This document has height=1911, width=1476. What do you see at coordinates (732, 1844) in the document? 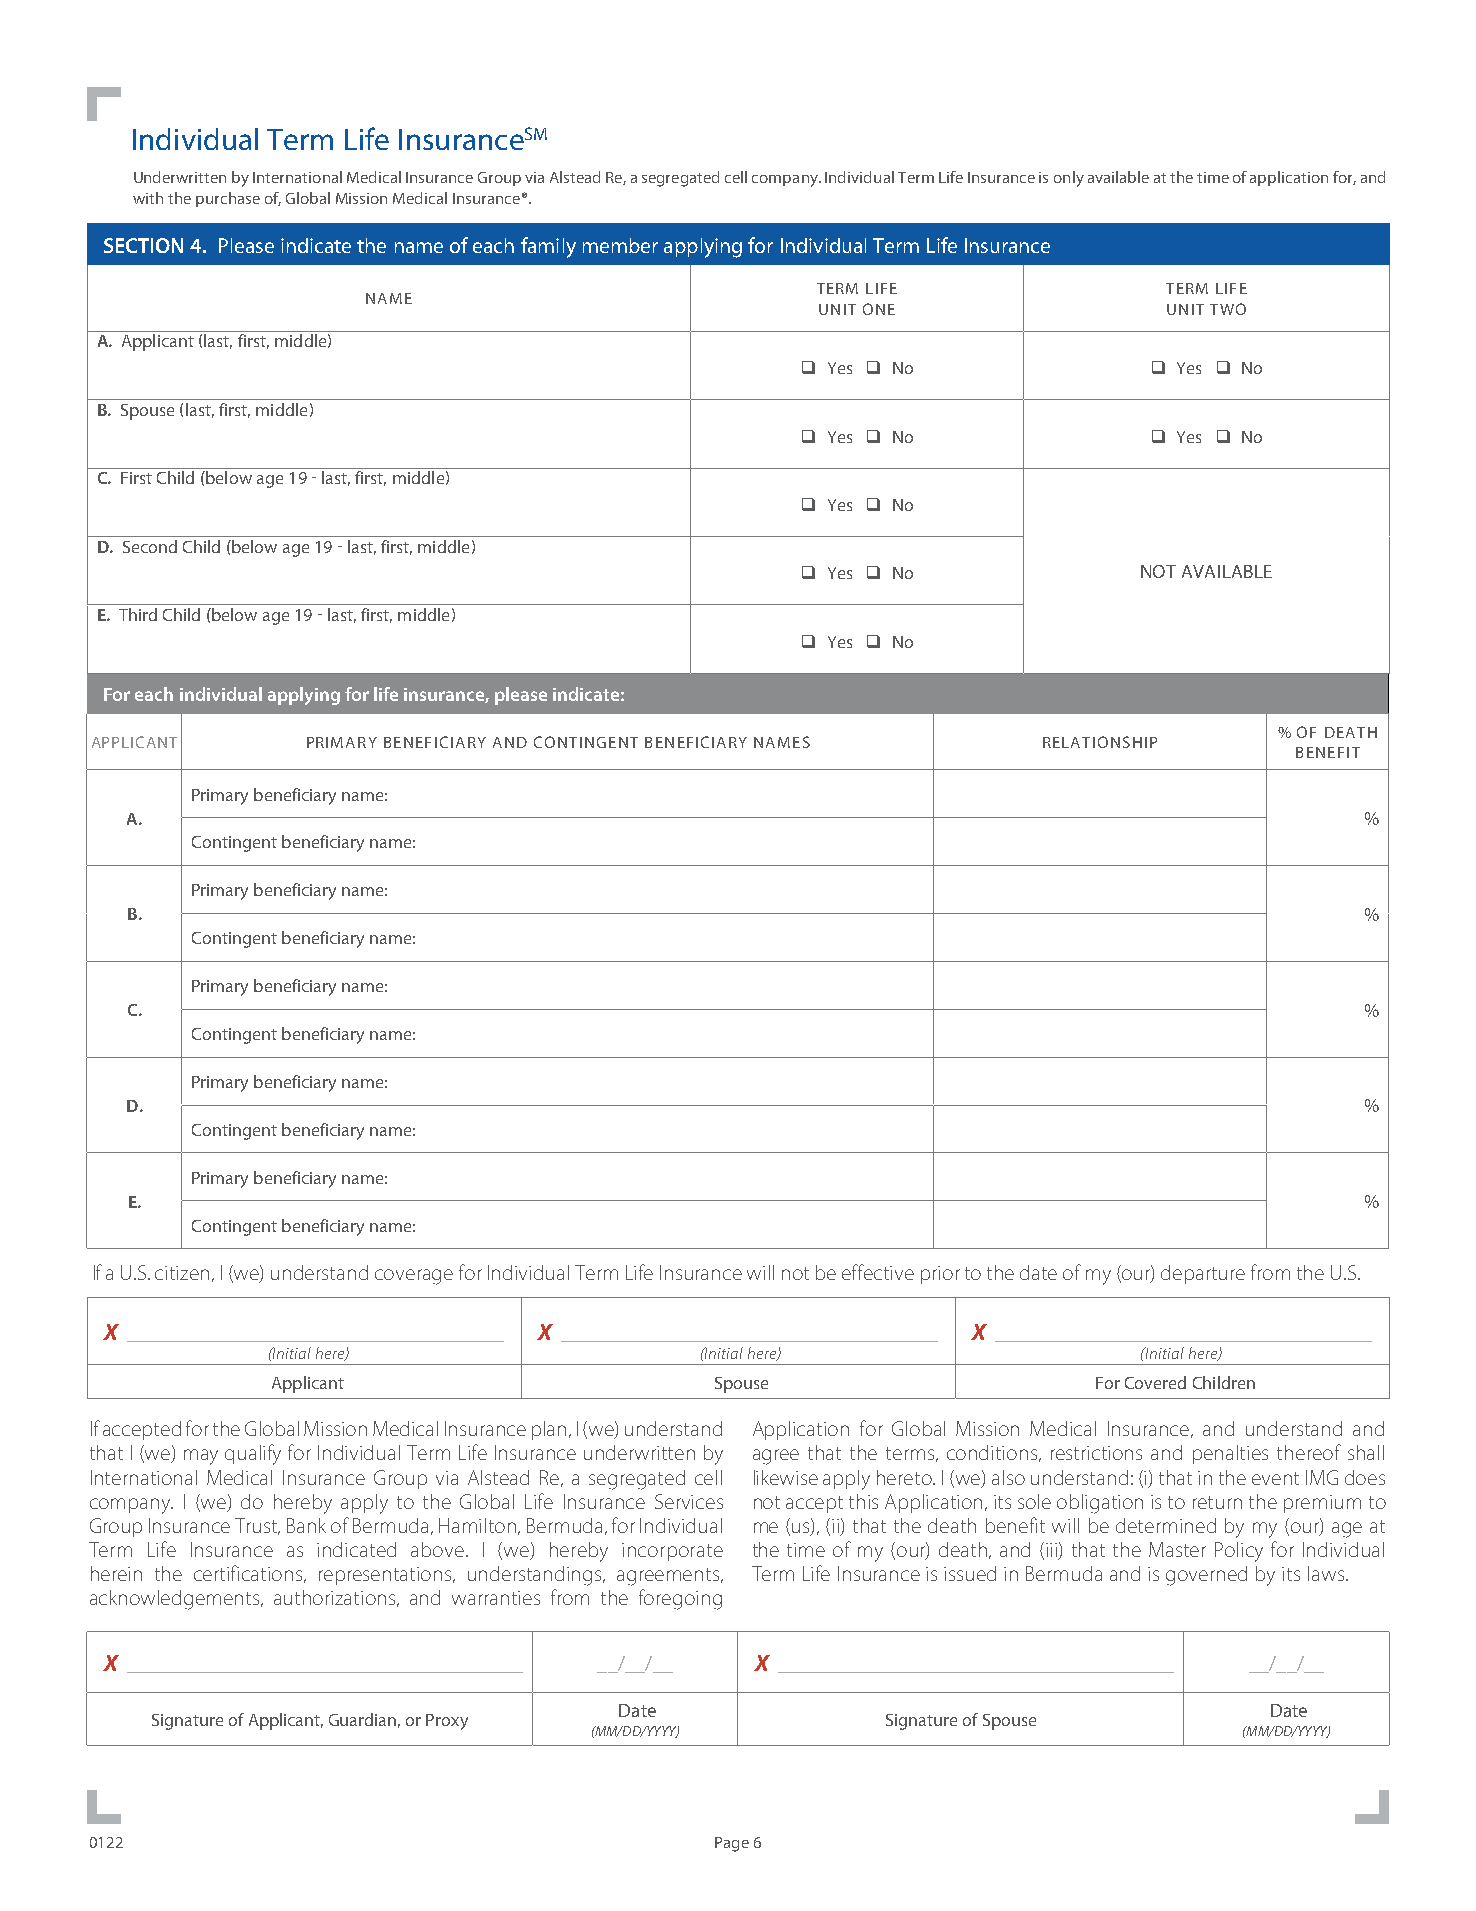
I see `Page` at bounding box center [732, 1844].
